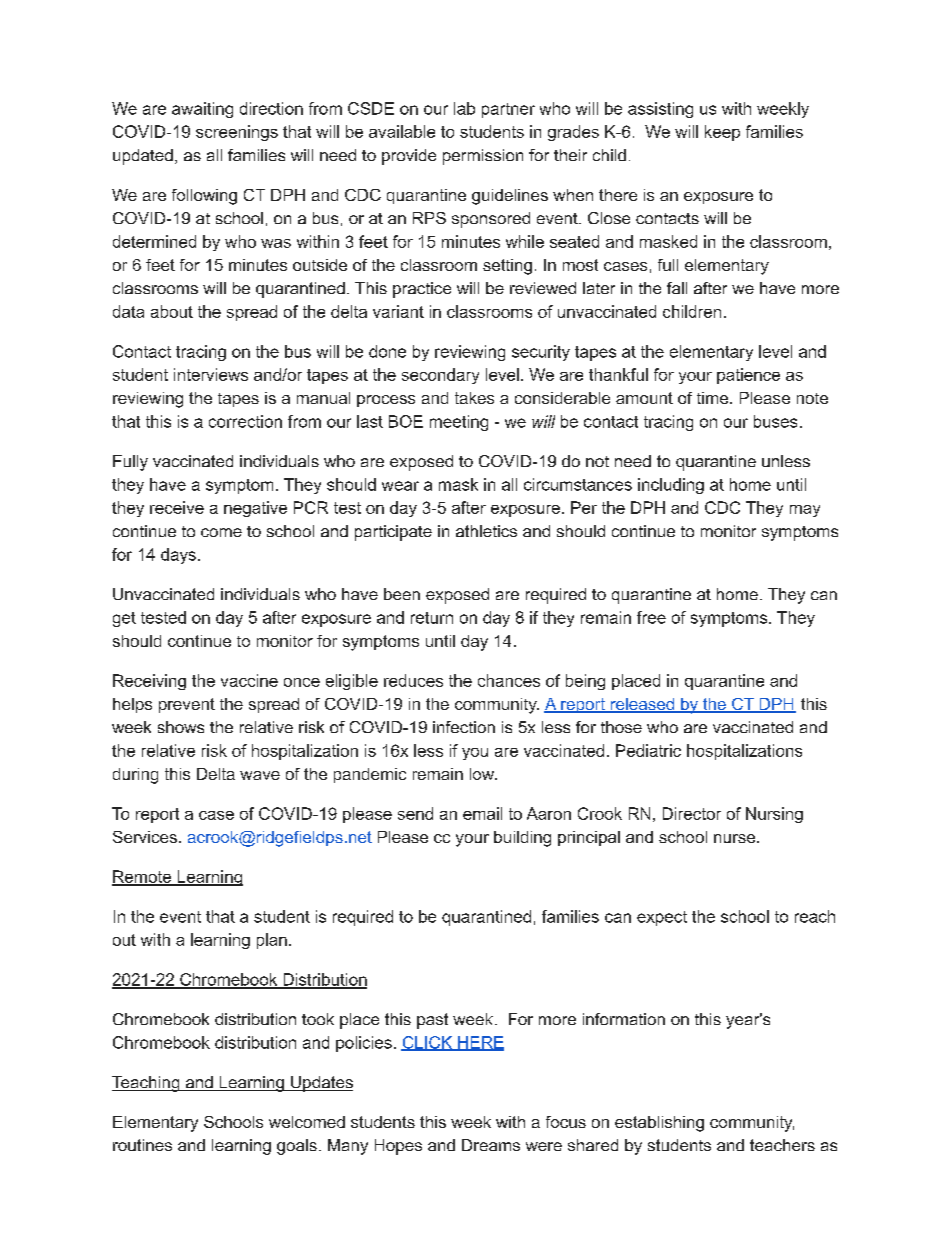 The image size is (952, 1233). Describe the element at coordinates (249, 680) in the document. I see `vaccine` at that location.
